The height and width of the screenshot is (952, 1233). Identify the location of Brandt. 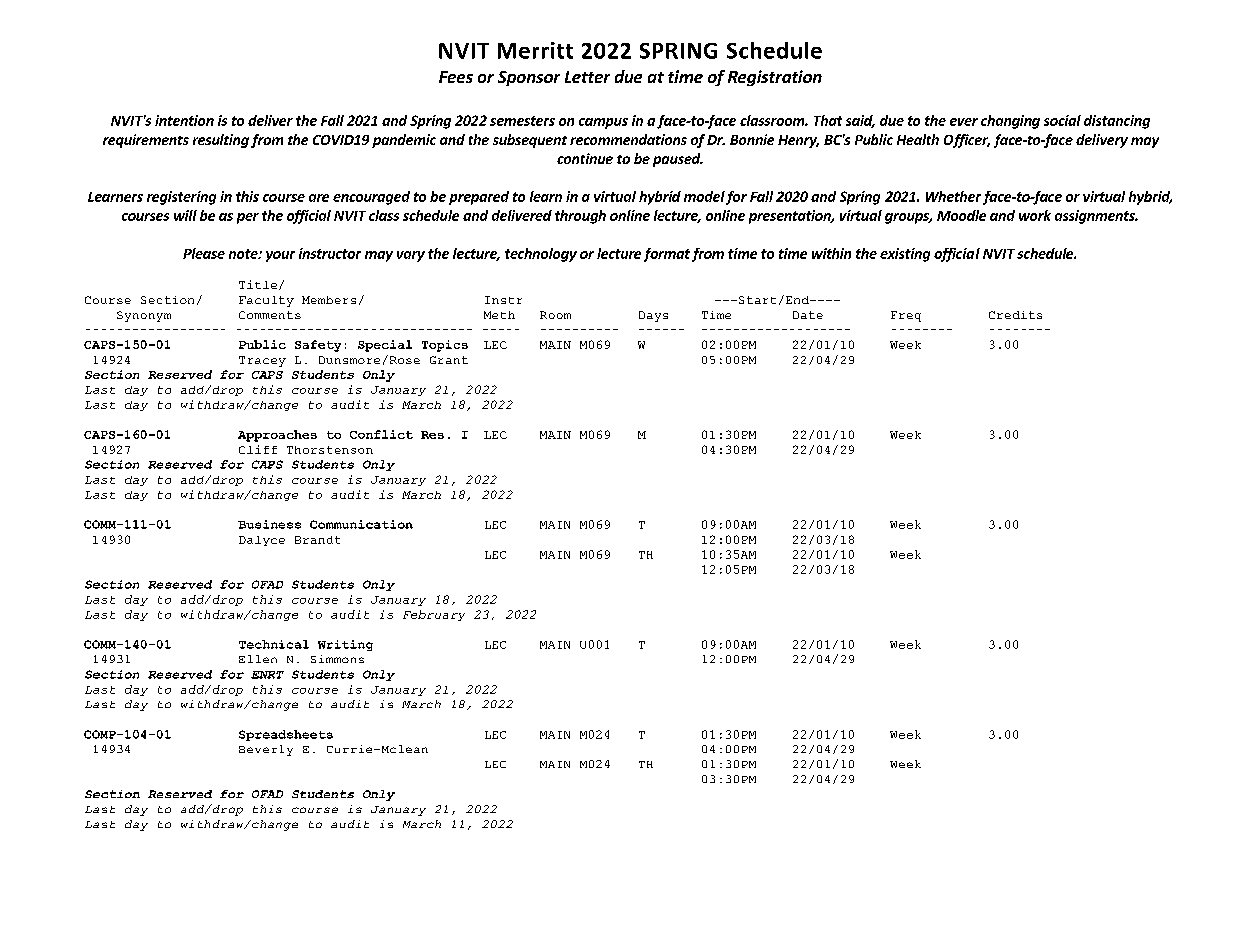
(317, 540).
